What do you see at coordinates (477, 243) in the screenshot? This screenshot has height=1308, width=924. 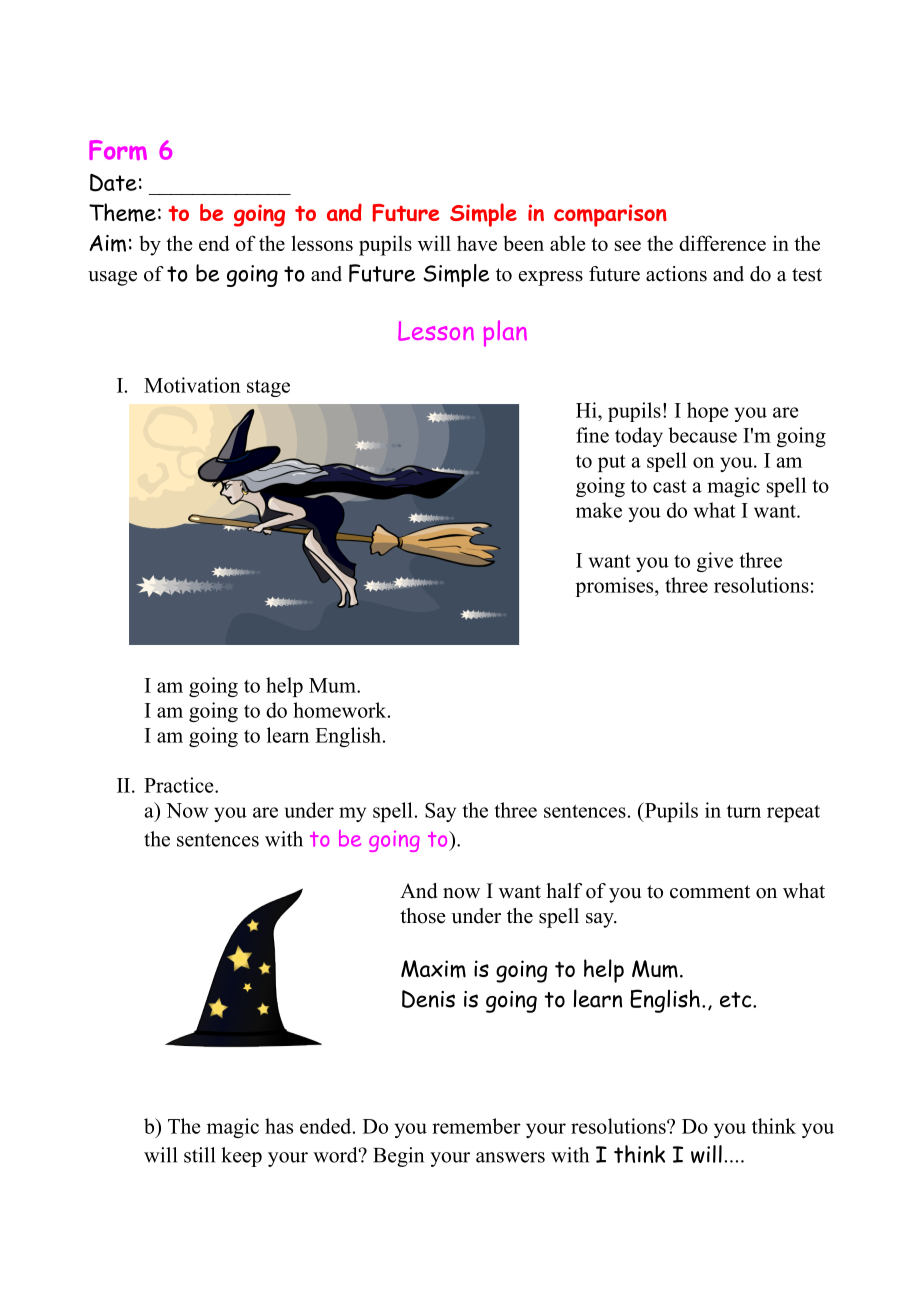 I see `have` at bounding box center [477, 243].
